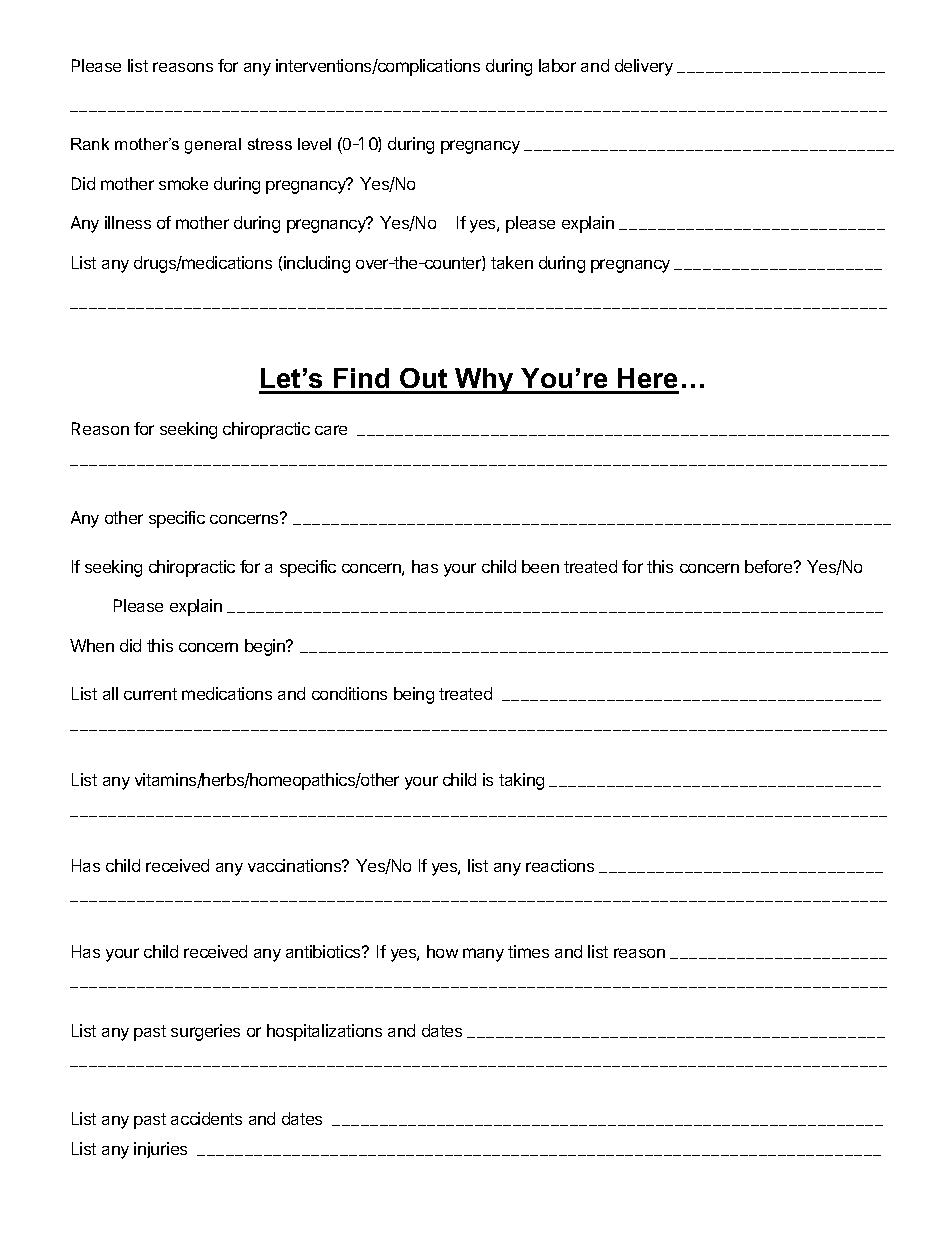 This image has width=952, height=1233. Describe the element at coordinates (213, 146) in the image. I see `general` at that location.
